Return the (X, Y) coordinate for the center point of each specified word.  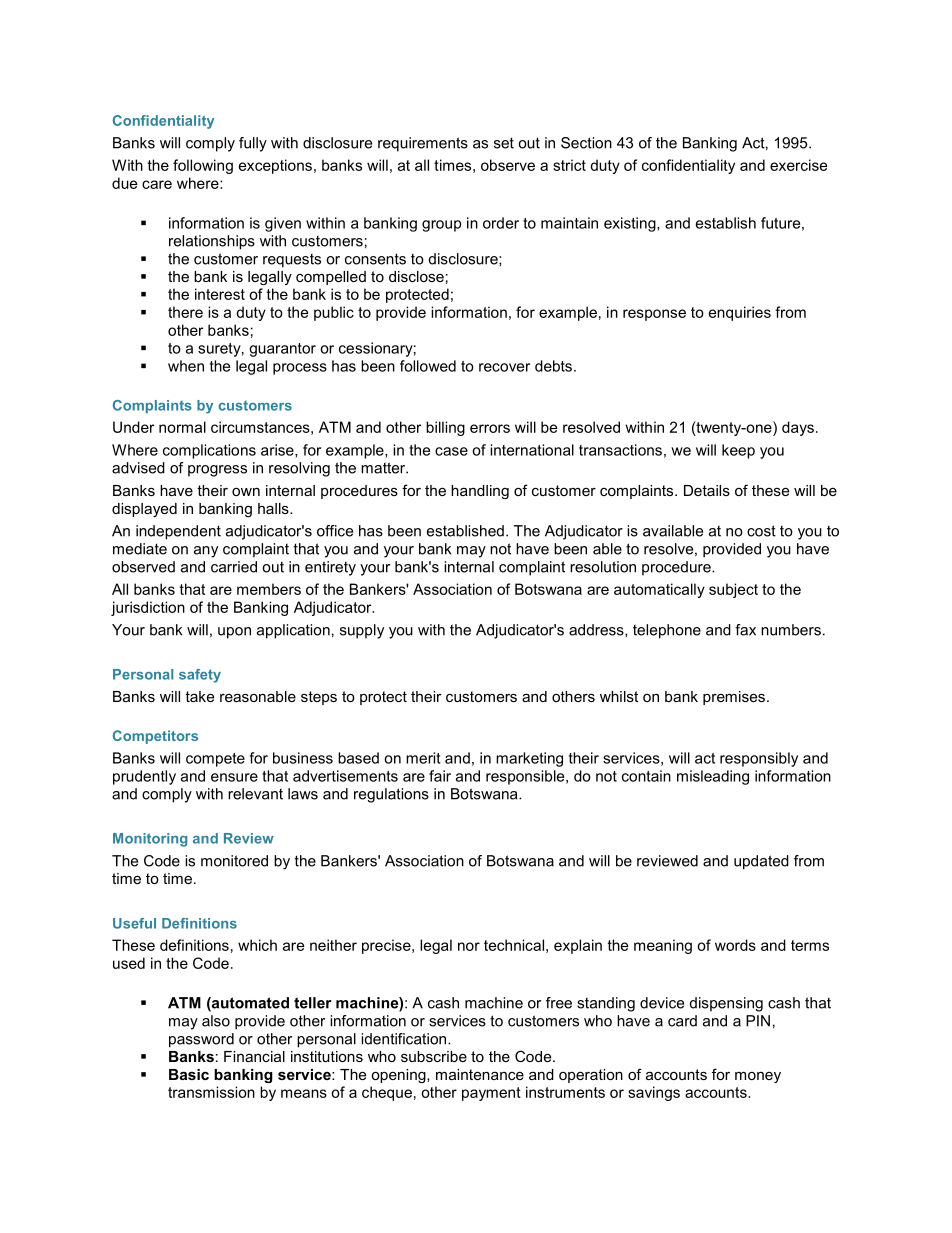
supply (362, 631)
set (504, 143)
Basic (189, 1074)
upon (234, 633)
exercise (798, 165)
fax (745, 630)
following (203, 166)
